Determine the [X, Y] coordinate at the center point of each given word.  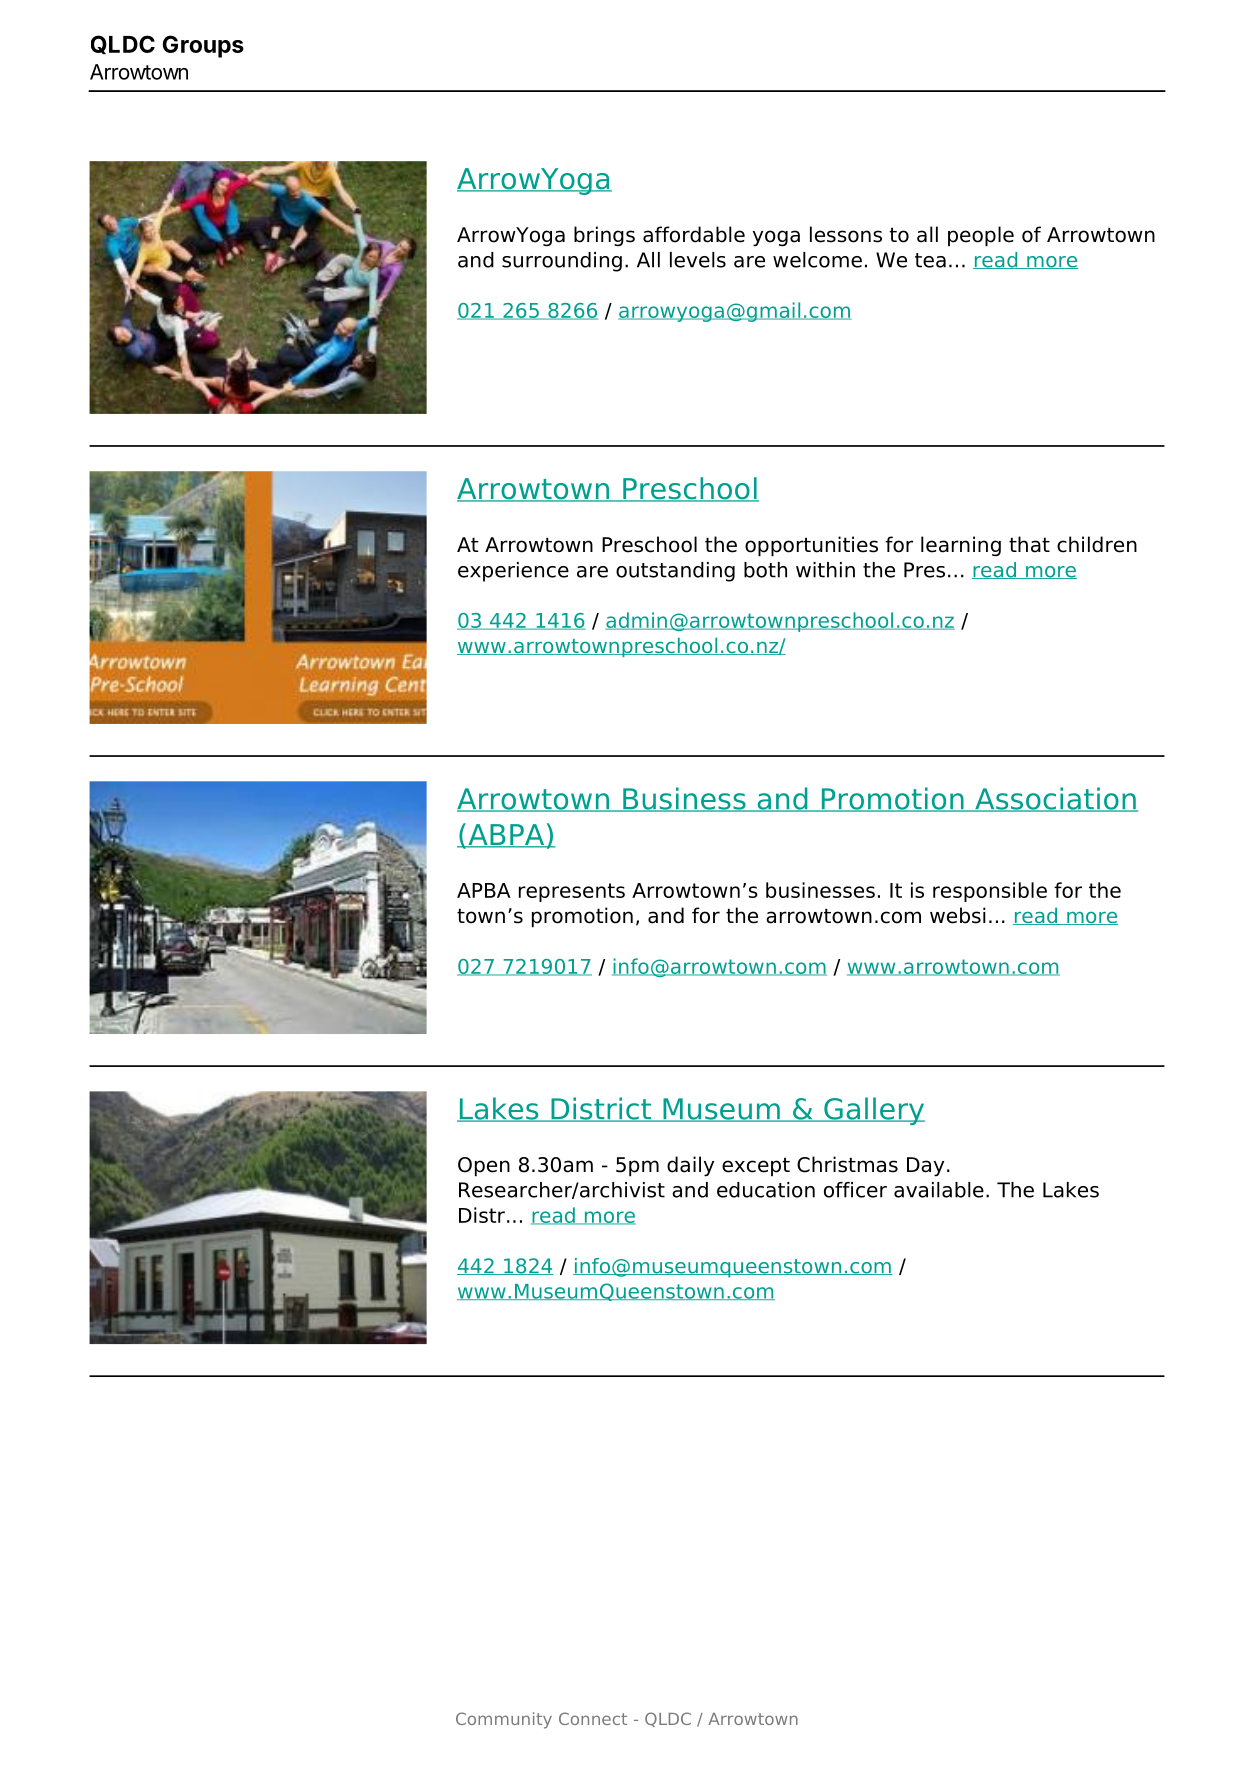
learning [961, 546]
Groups [203, 46]
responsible [990, 892]
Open [484, 1167]
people [981, 236]
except [756, 1166]
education [766, 1190]
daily [690, 1166]
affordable [694, 234]
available [939, 1190]
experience [513, 572]
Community [504, 1720]
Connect [593, 1718]
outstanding [675, 572]
